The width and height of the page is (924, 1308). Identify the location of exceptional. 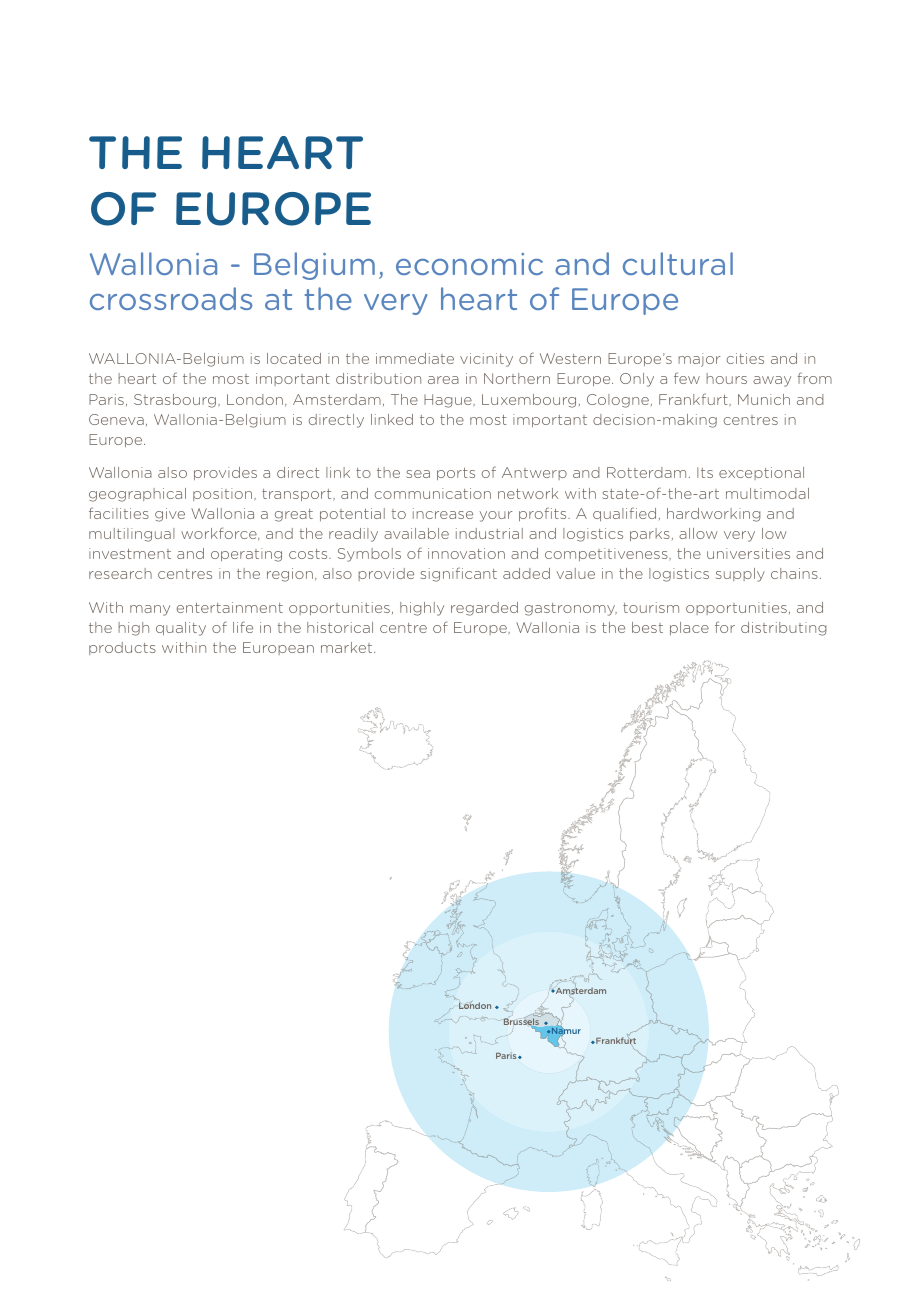
(761, 473).
